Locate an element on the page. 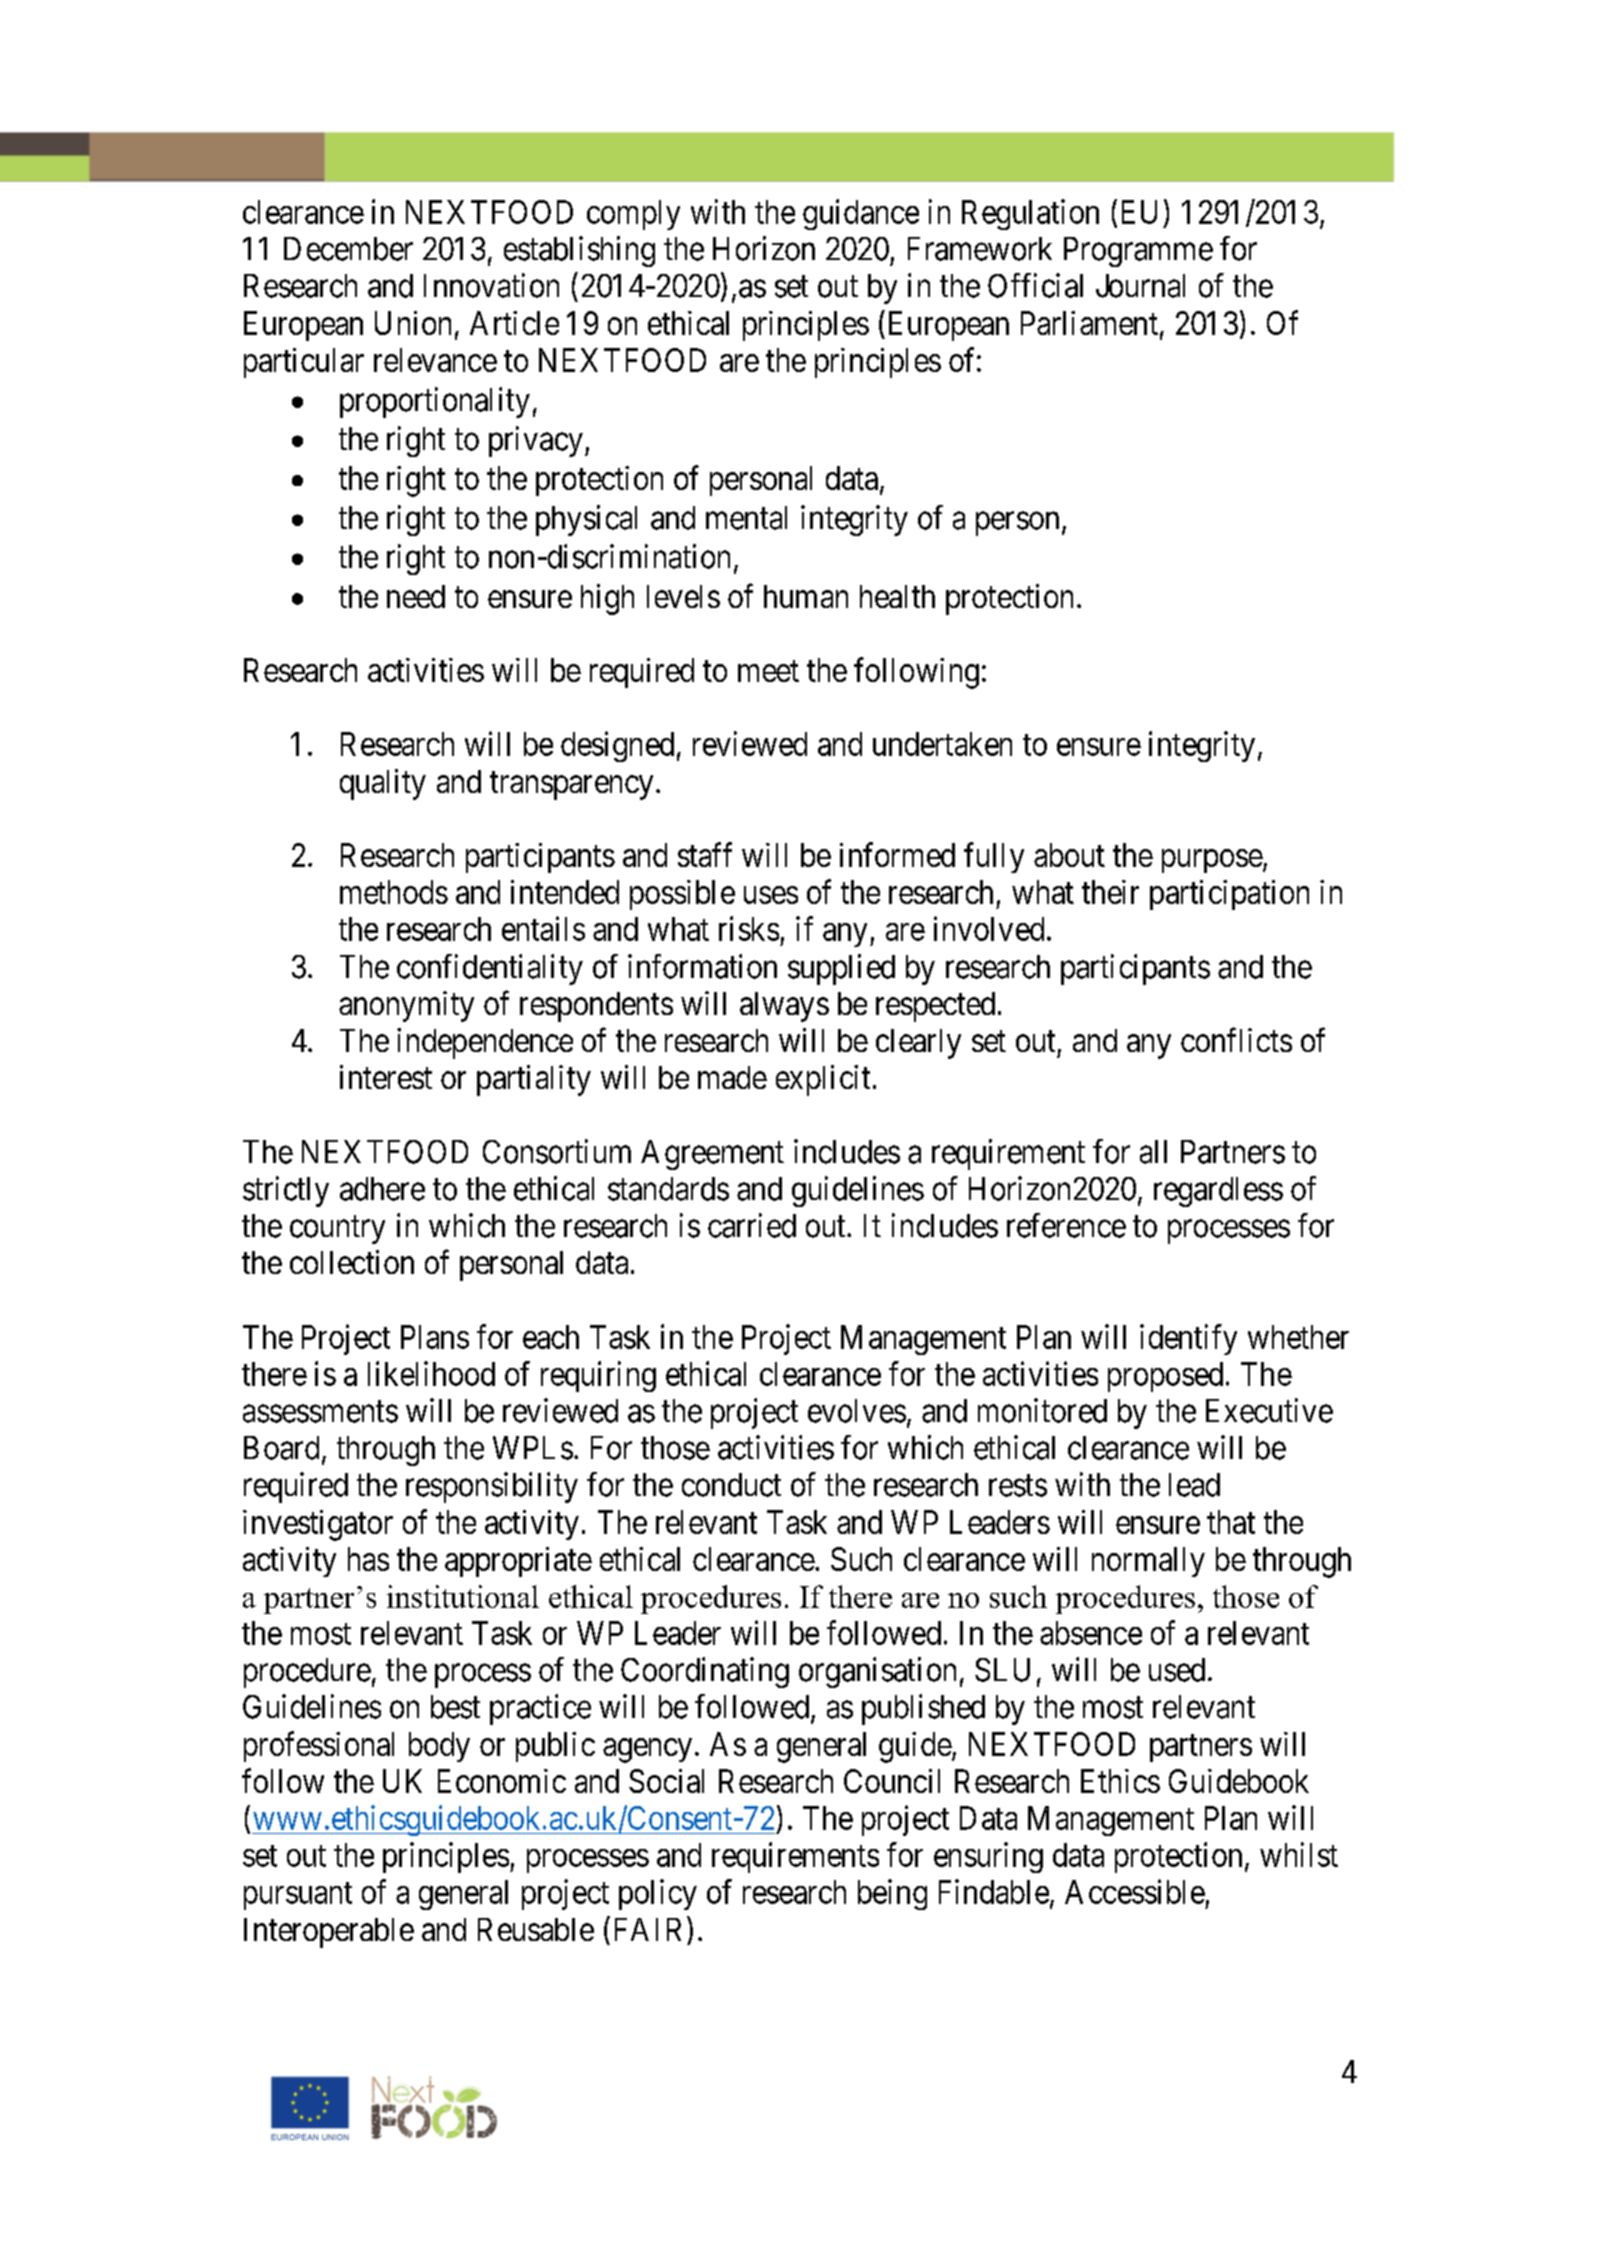 This page has width=1597, height=2259. quality is located at coordinates (383, 784).
